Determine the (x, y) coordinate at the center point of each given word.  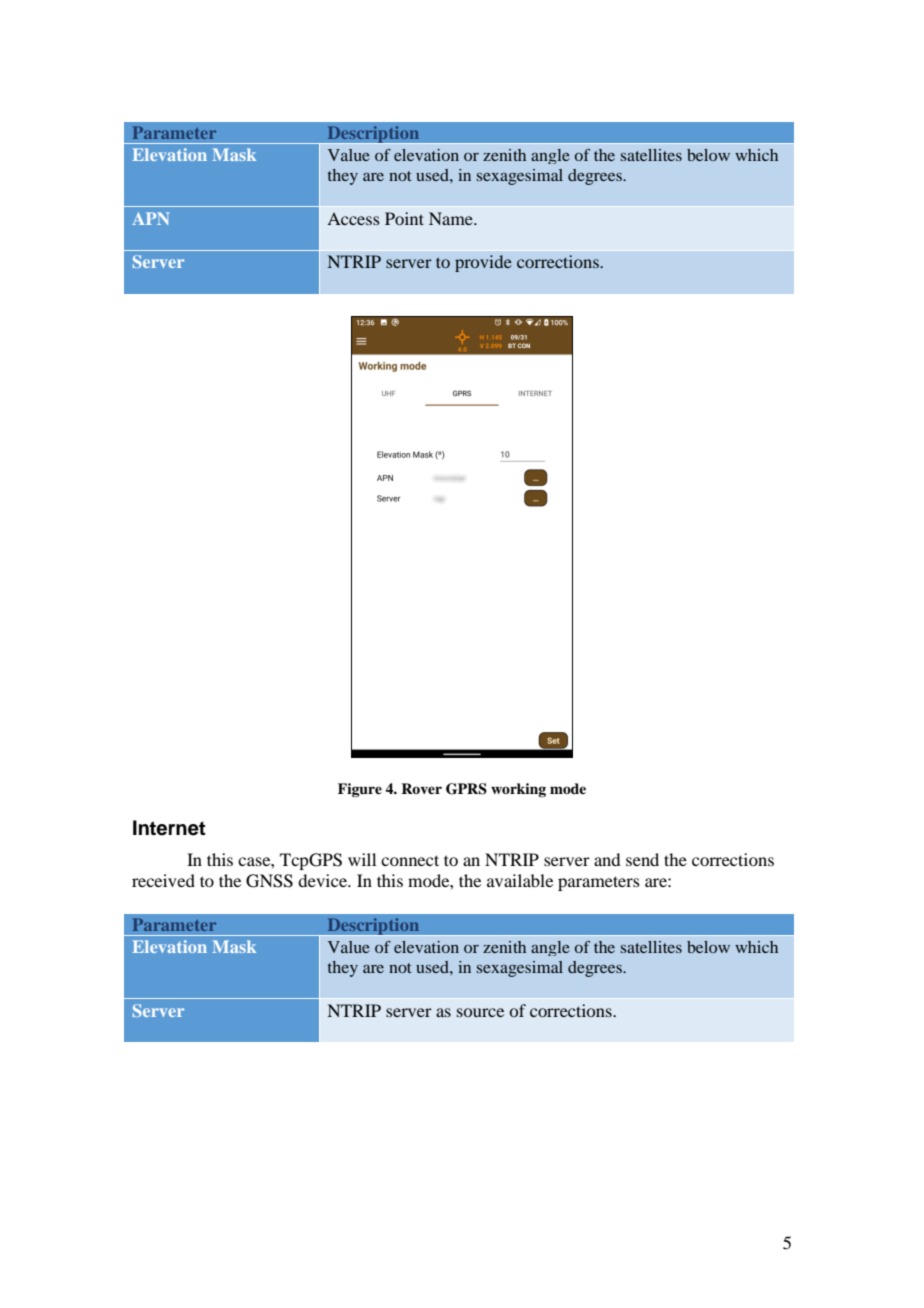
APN (150, 218)
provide (483, 263)
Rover (421, 788)
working (518, 790)
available (520, 880)
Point (404, 218)
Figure (360, 790)
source (480, 1012)
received (163, 880)
